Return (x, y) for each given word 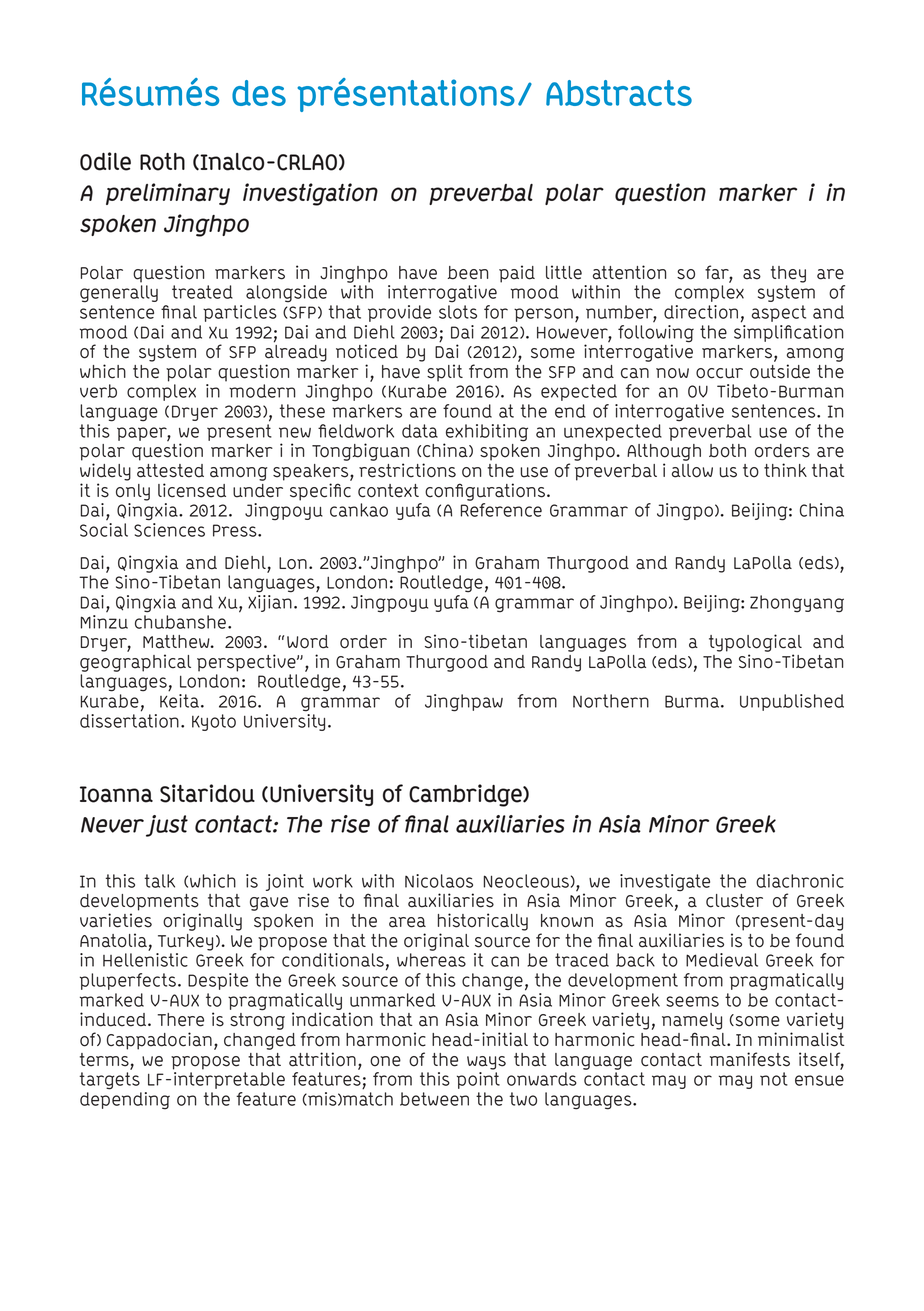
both (727, 451)
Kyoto (214, 722)
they (788, 274)
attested (170, 471)
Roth (162, 162)
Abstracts (619, 93)
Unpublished (792, 702)
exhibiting (486, 434)
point (478, 1080)
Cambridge (466, 795)
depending (125, 1099)
